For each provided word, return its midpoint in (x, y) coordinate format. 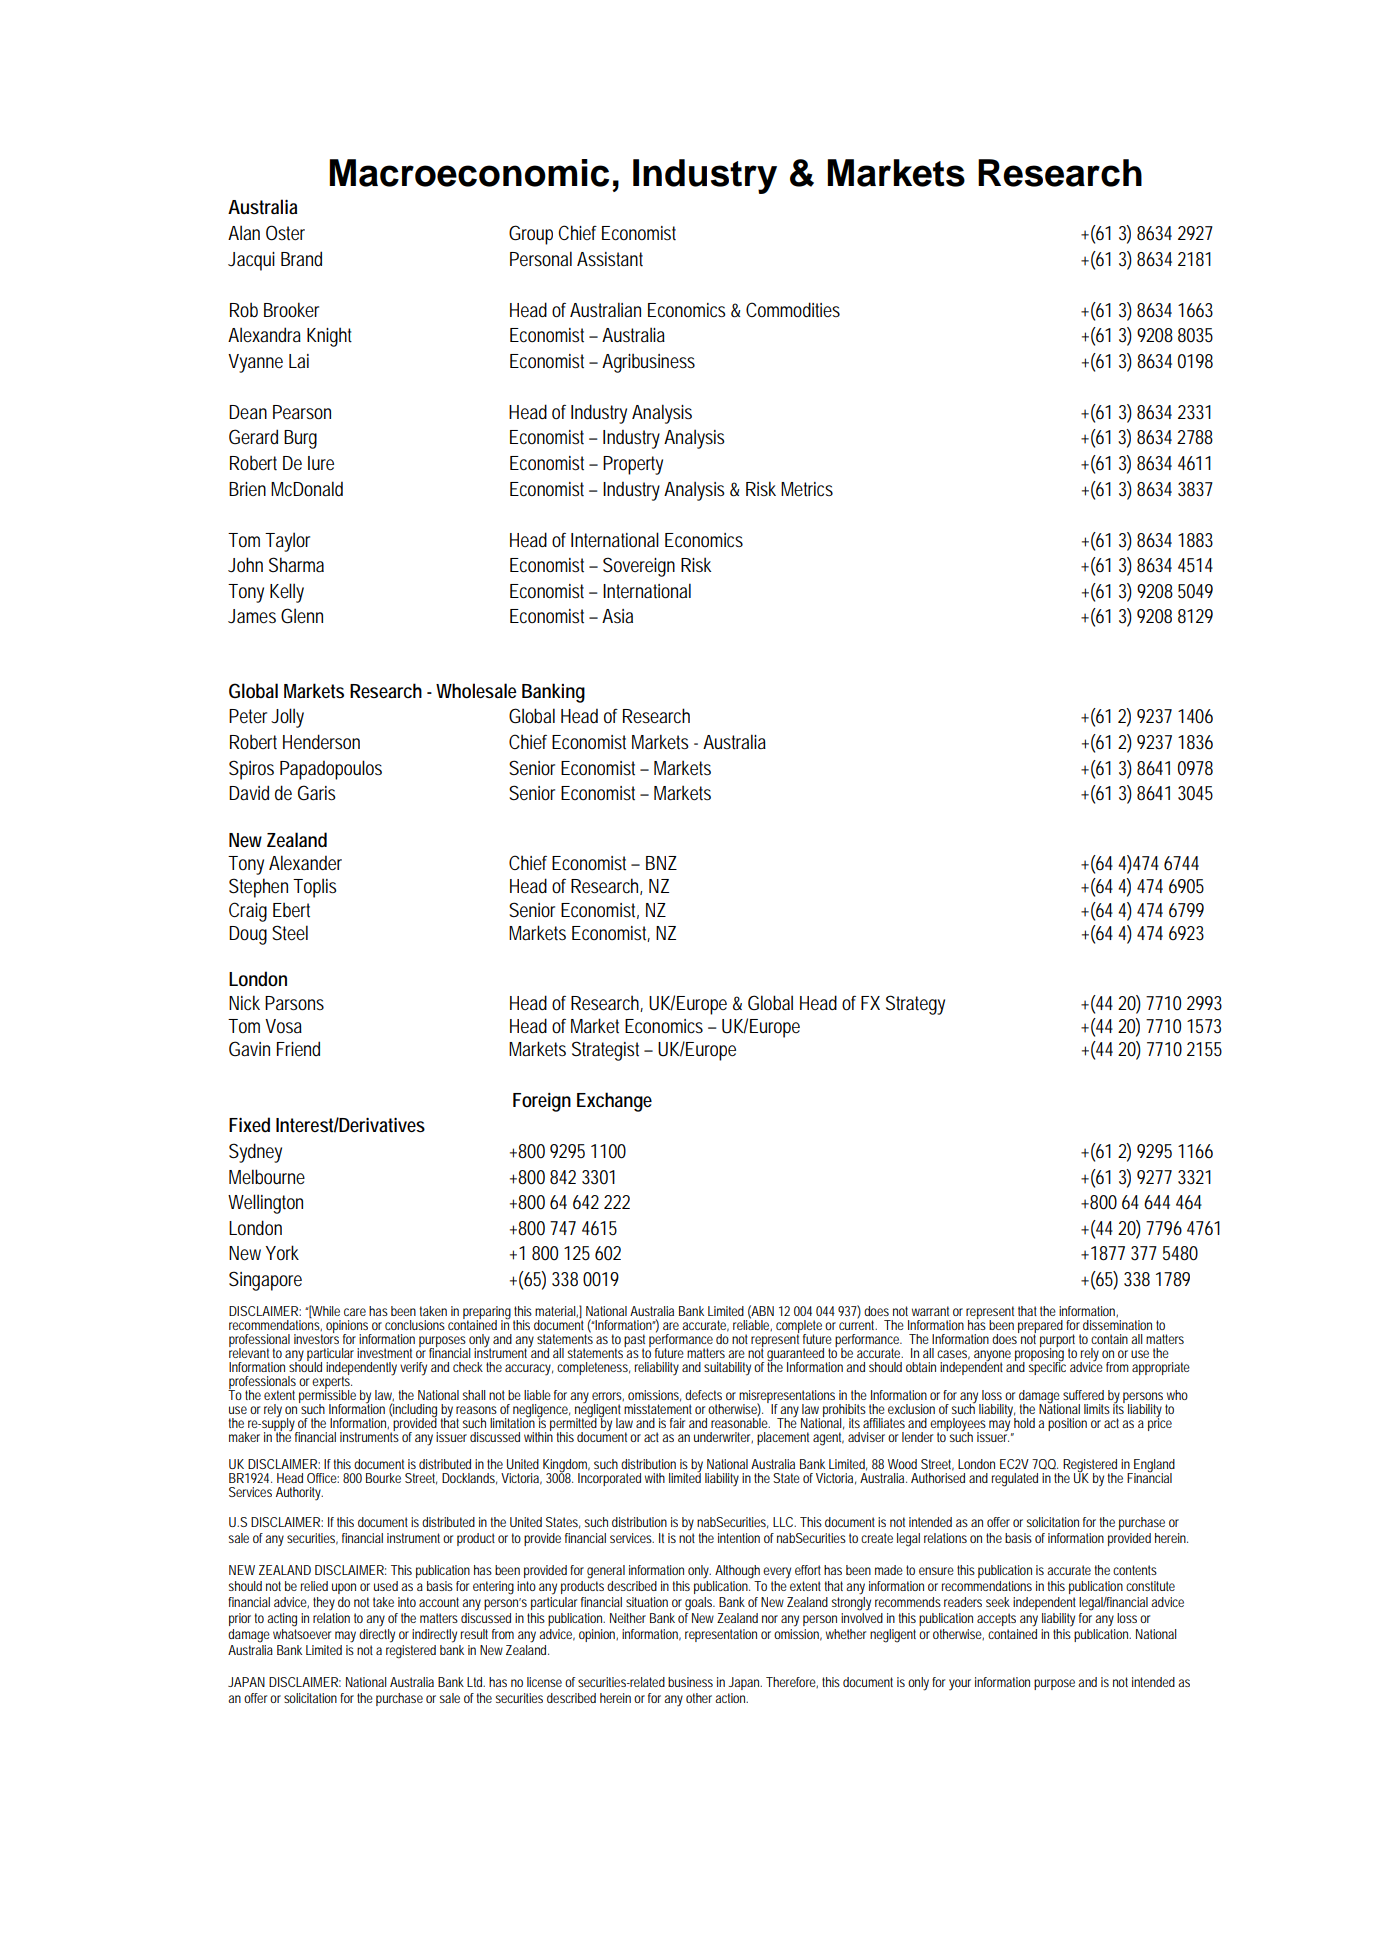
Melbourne (267, 1177)
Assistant (610, 259)
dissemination (1117, 1325)
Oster (285, 233)
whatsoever (302, 1632)
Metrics (807, 489)
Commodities (793, 310)
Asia (617, 616)
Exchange (614, 1102)
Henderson (321, 742)
